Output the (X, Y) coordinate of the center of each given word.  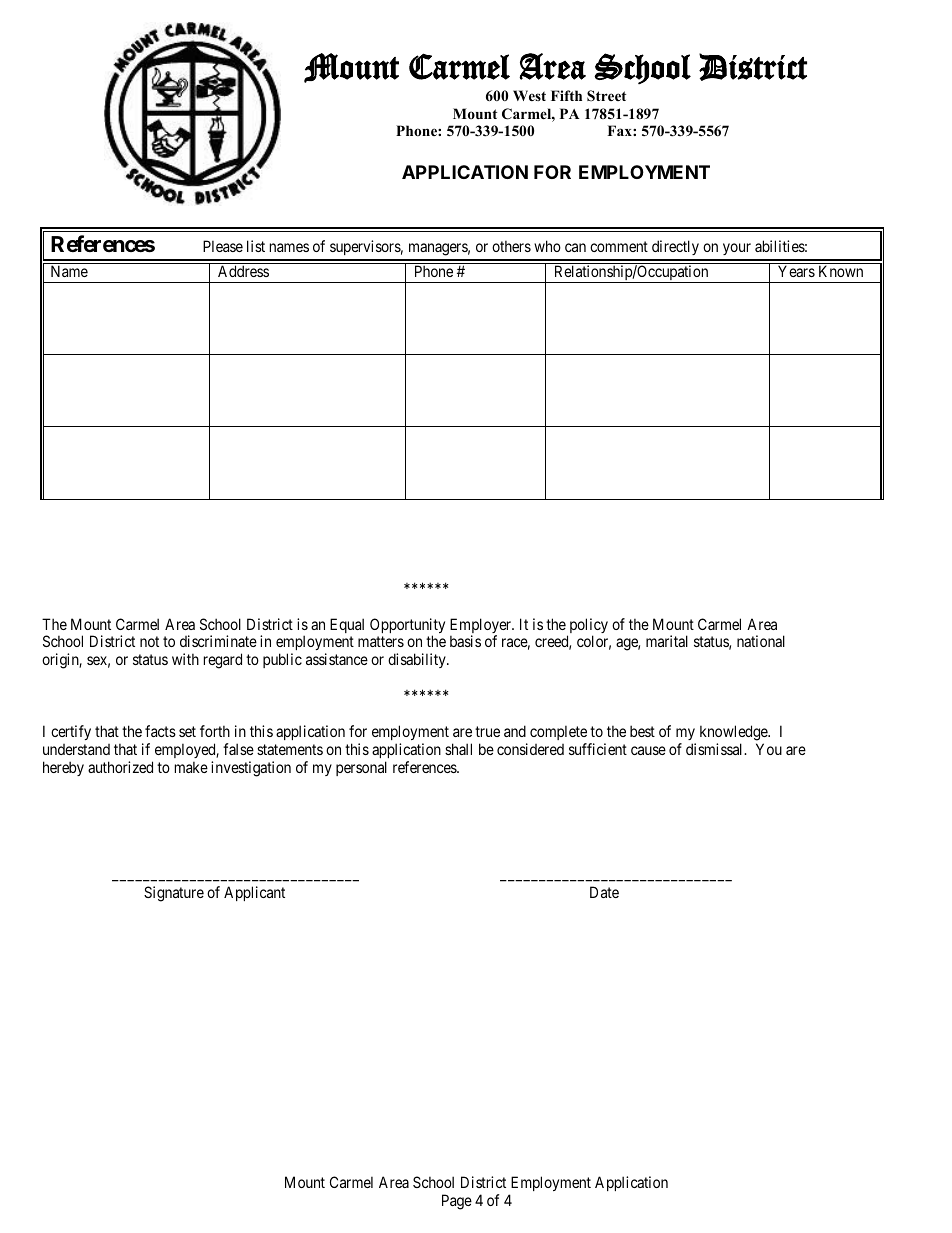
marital (667, 641)
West (529, 95)
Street (606, 96)
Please (223, 246)
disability (418, 660)
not (149, 642)
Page (457, 1202)
